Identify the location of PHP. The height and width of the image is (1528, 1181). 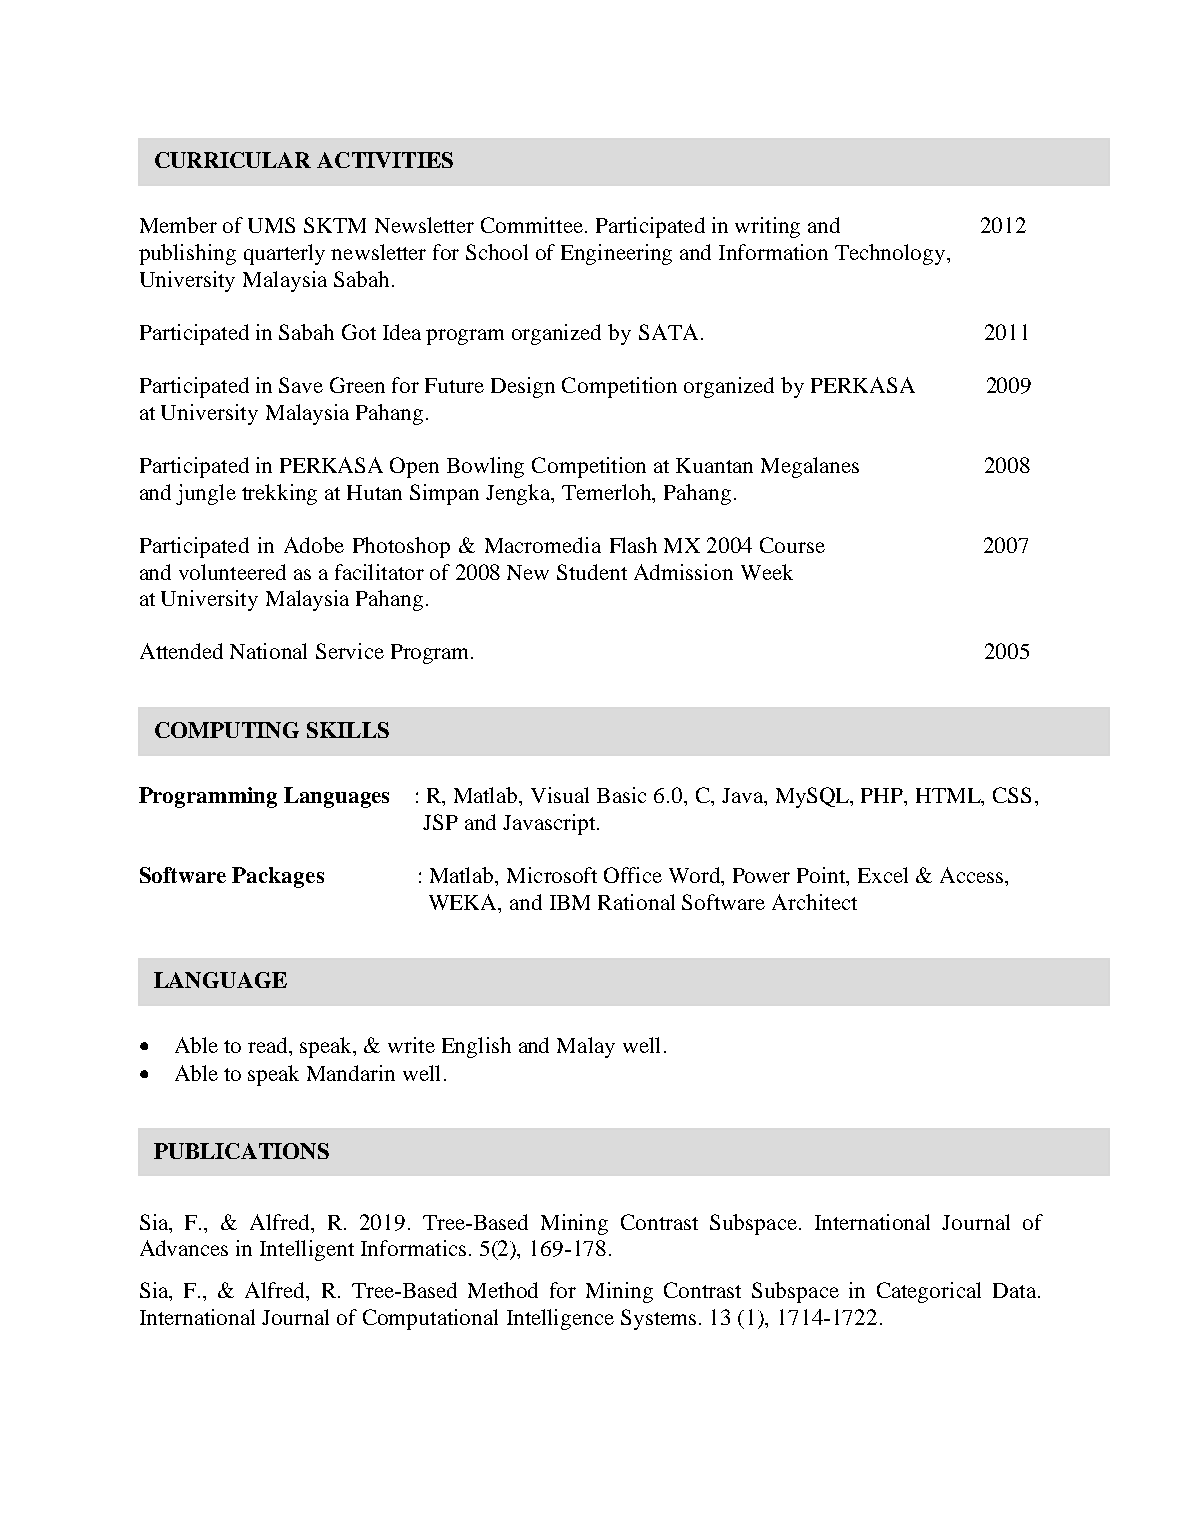
(883, 795).
